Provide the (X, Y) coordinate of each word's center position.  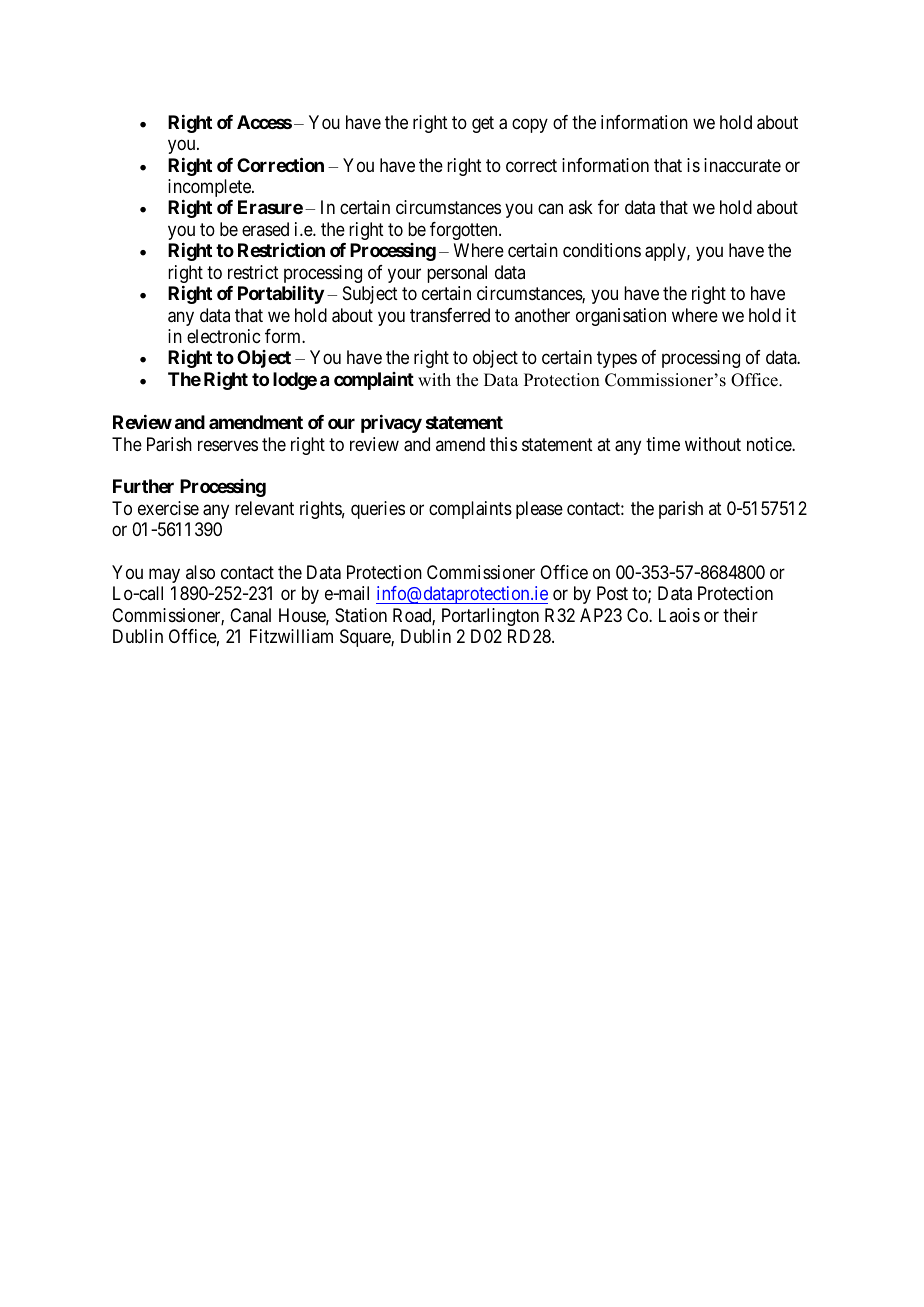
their (740, 615)
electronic (223, 336)
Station (361, 615)
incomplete (210, 188)
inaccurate (742, 165)
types (617, 360)
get (483, 124)
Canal (250, 615)
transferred (450, 315)
